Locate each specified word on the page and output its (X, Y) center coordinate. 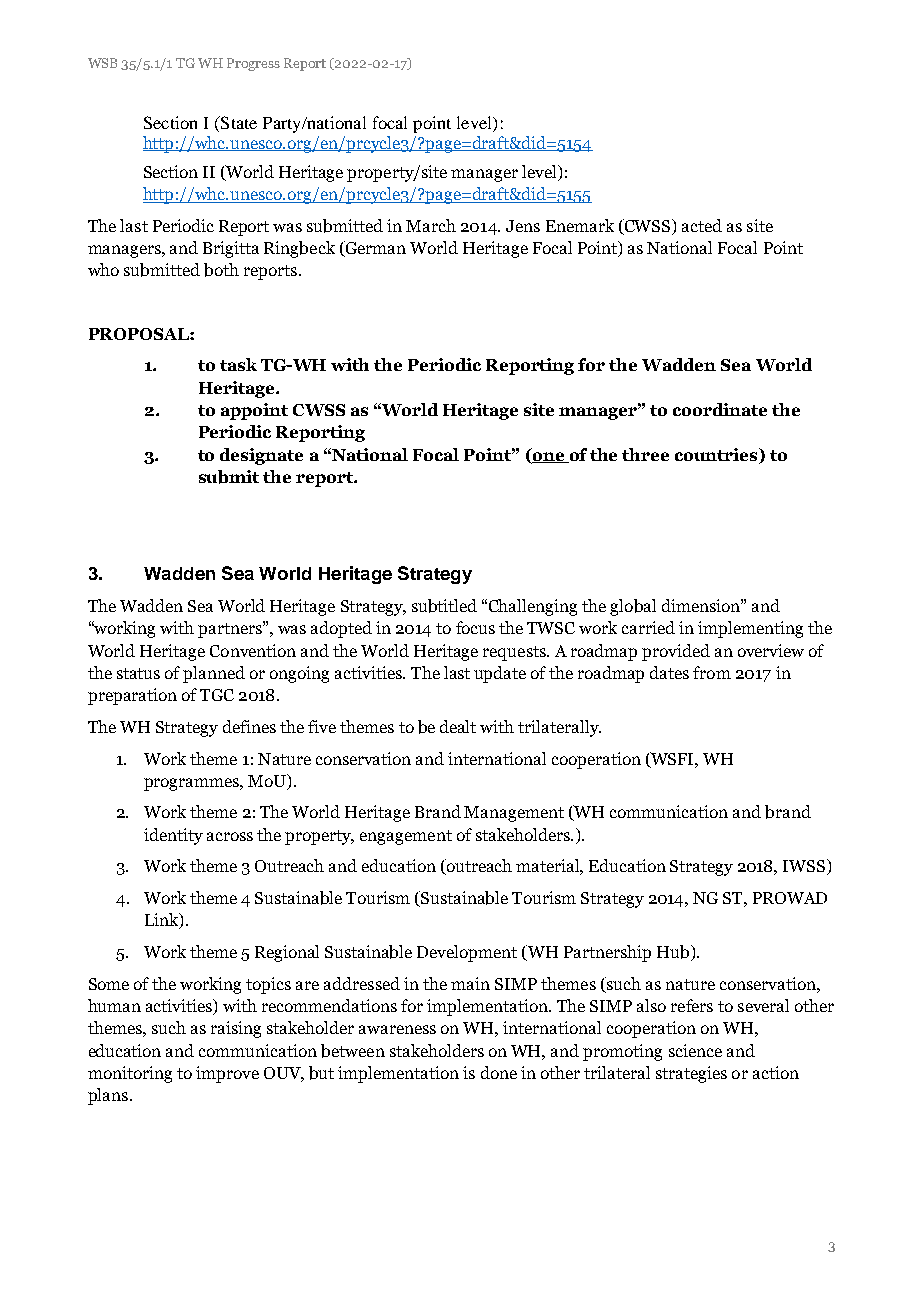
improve (227, 1074)
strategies (691, 1074)
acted (702, 225)
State (238, 122)
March (431, 225)
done (499, 1072)
